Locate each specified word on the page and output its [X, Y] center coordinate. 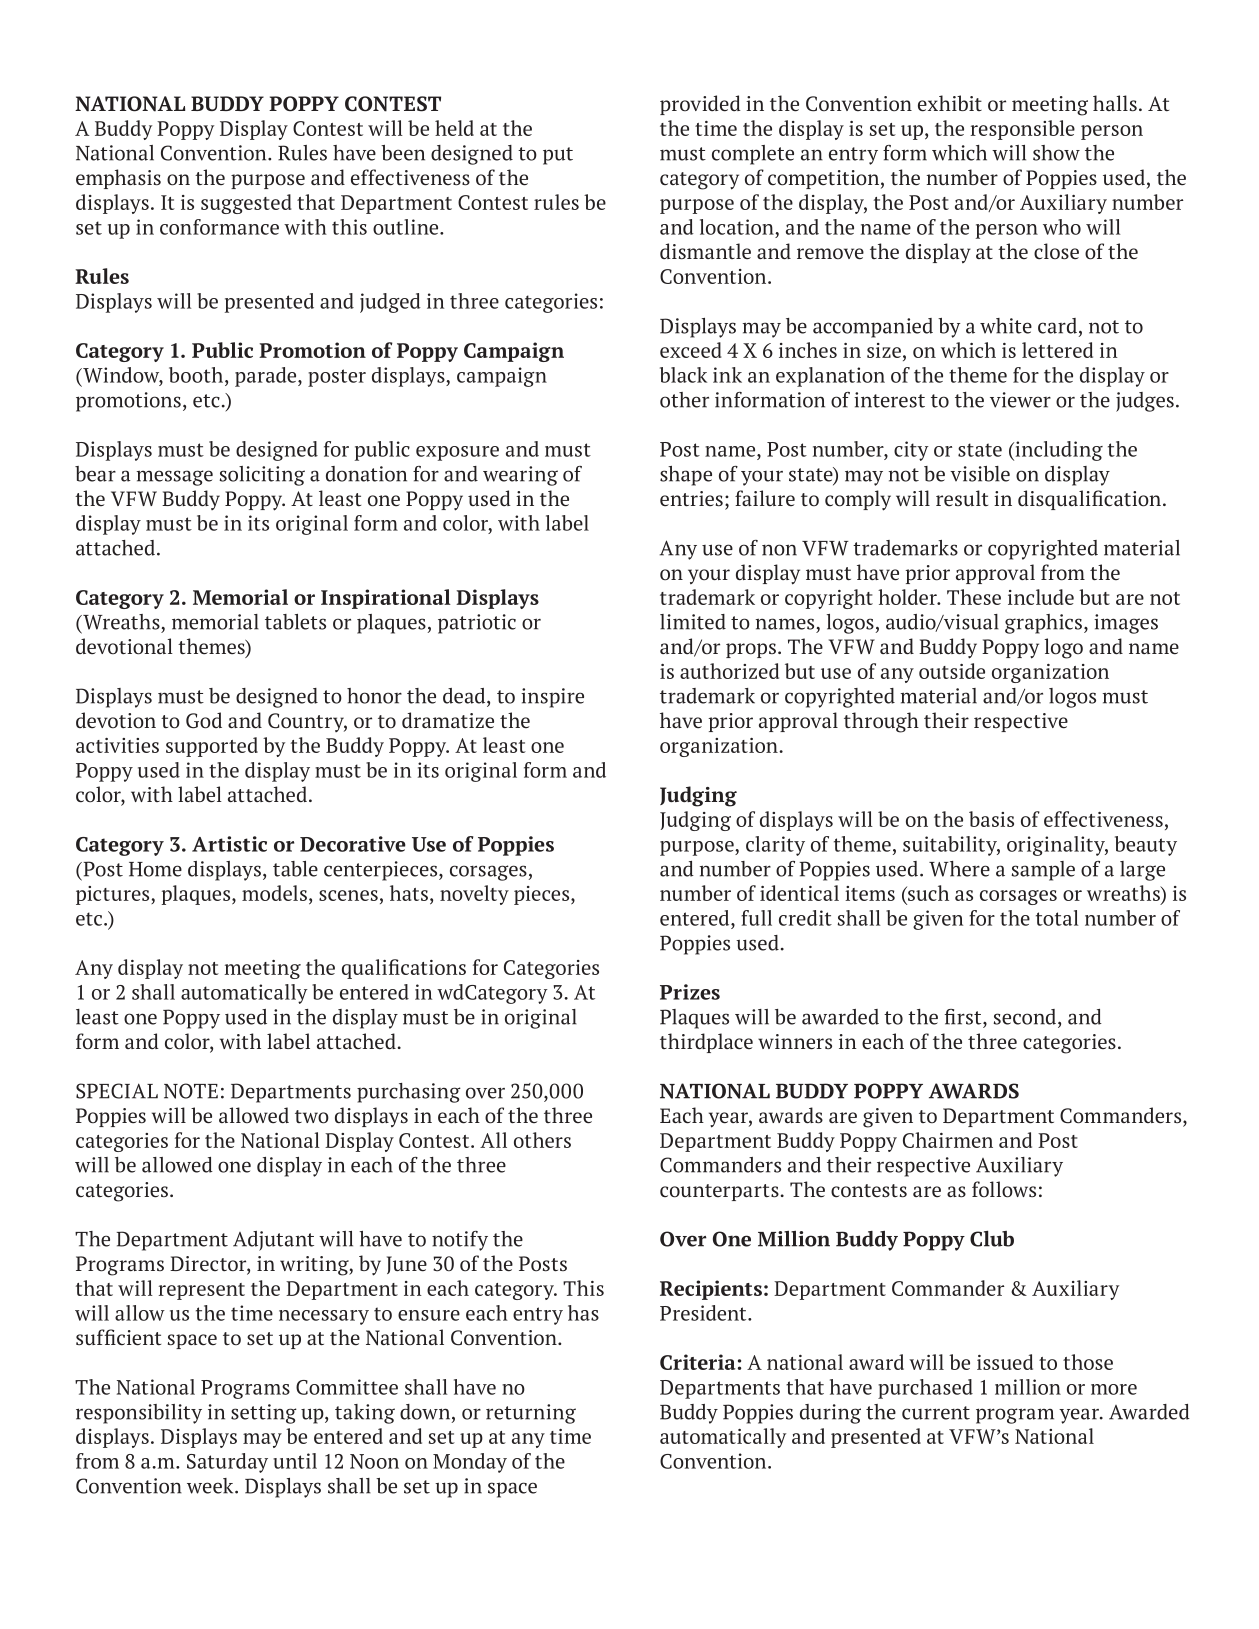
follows [1004, 1189]
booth [197, 375]
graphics [1043, 624]
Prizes [690, 992]
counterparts [719, 1192]
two [312, 1117]
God [204, 720]
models [274, 893]
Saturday [227, 1463]
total [1057, 918]
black [683, 375]
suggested [246, 204]
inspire [552, 698]
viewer [1020, 400]
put [558, 156]
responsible [1023, 130]
